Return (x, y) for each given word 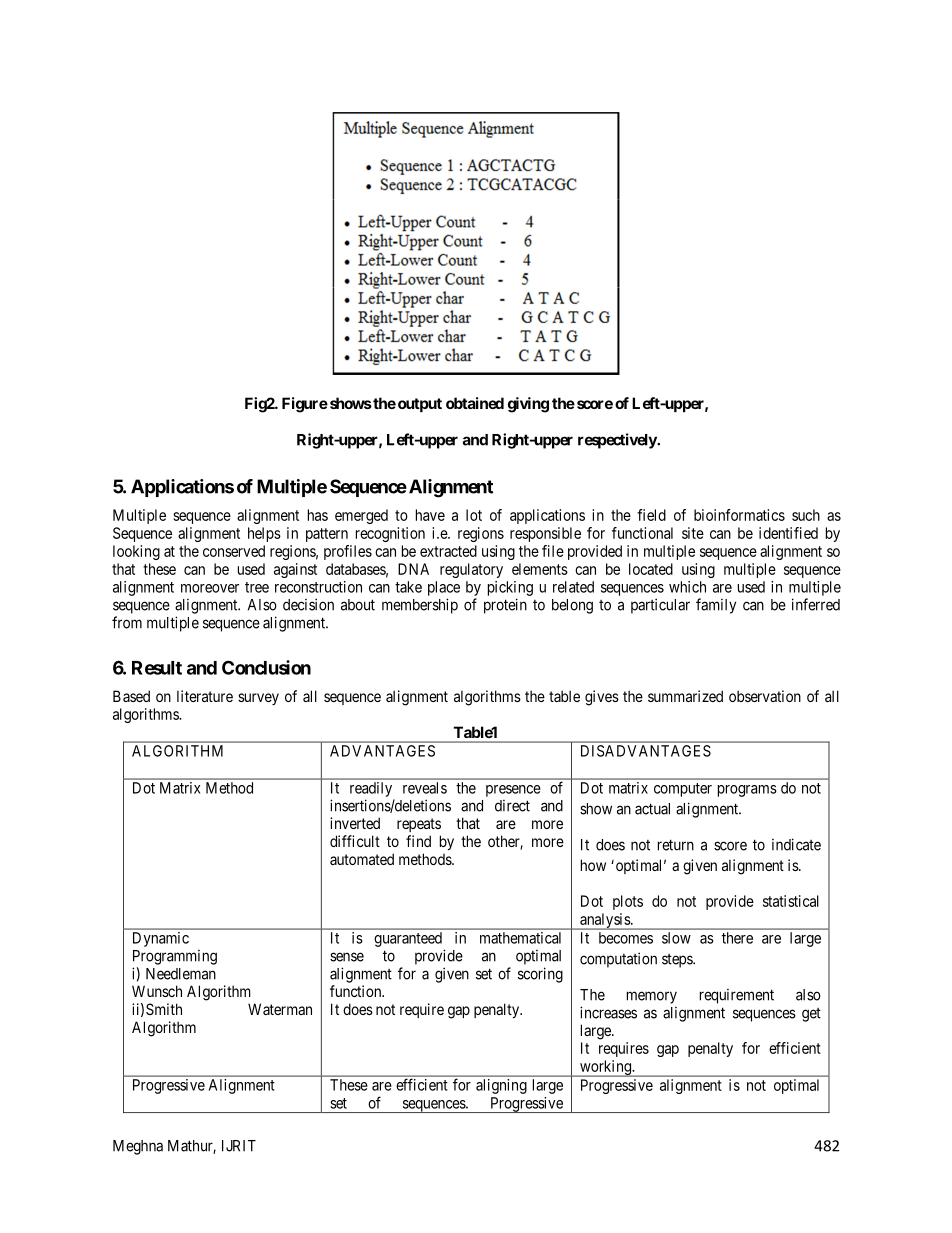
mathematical (520, 938)
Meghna (138, 1147)
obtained (475, 403)
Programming (175, 957)
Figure (305, 405)
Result (157, 668)
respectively (618, 441)
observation (765, 696)
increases (608, 1012)
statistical (791, 901)
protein (505, 606)
